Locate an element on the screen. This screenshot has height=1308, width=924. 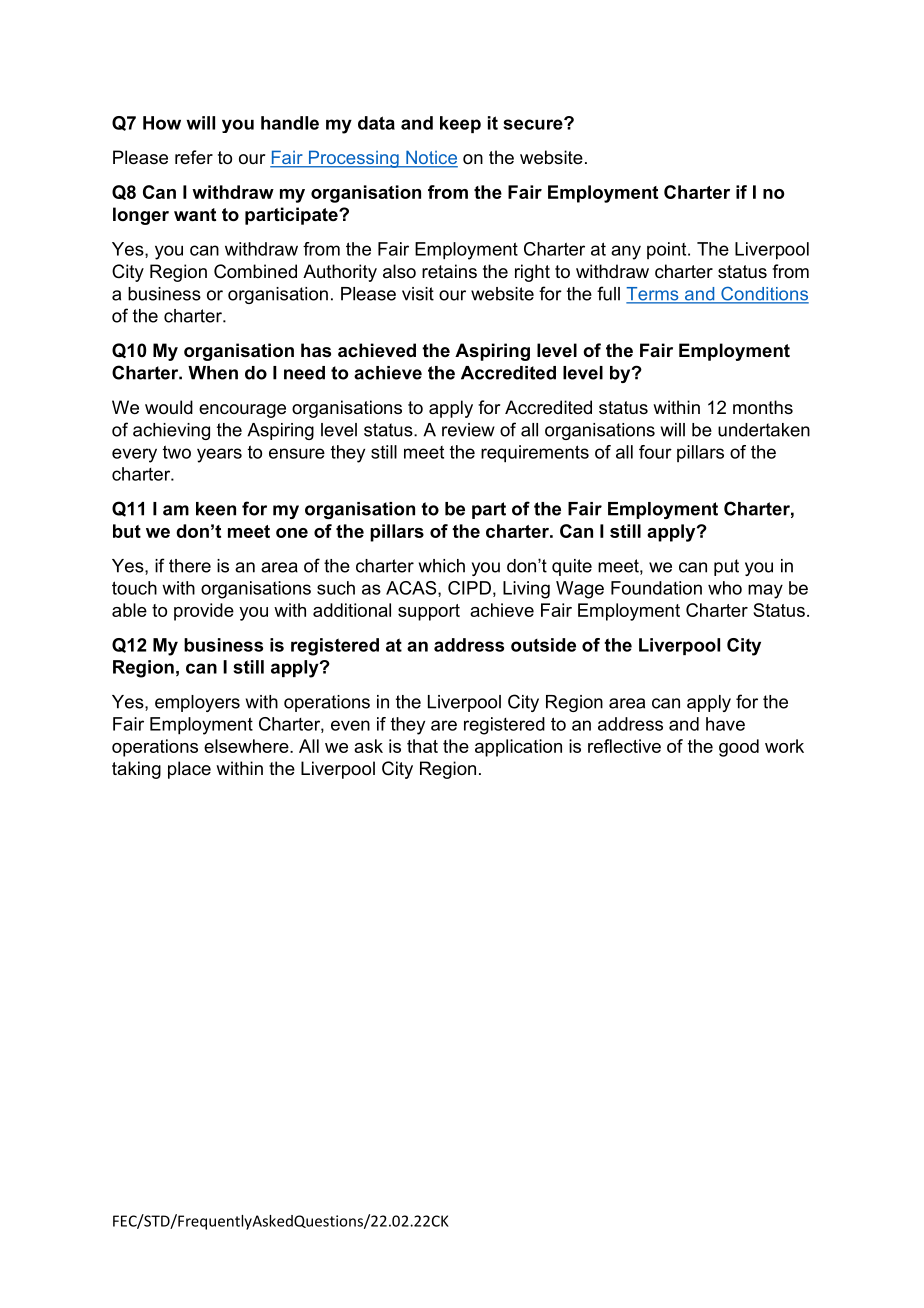
keep is located at coordinates (460, 124).
